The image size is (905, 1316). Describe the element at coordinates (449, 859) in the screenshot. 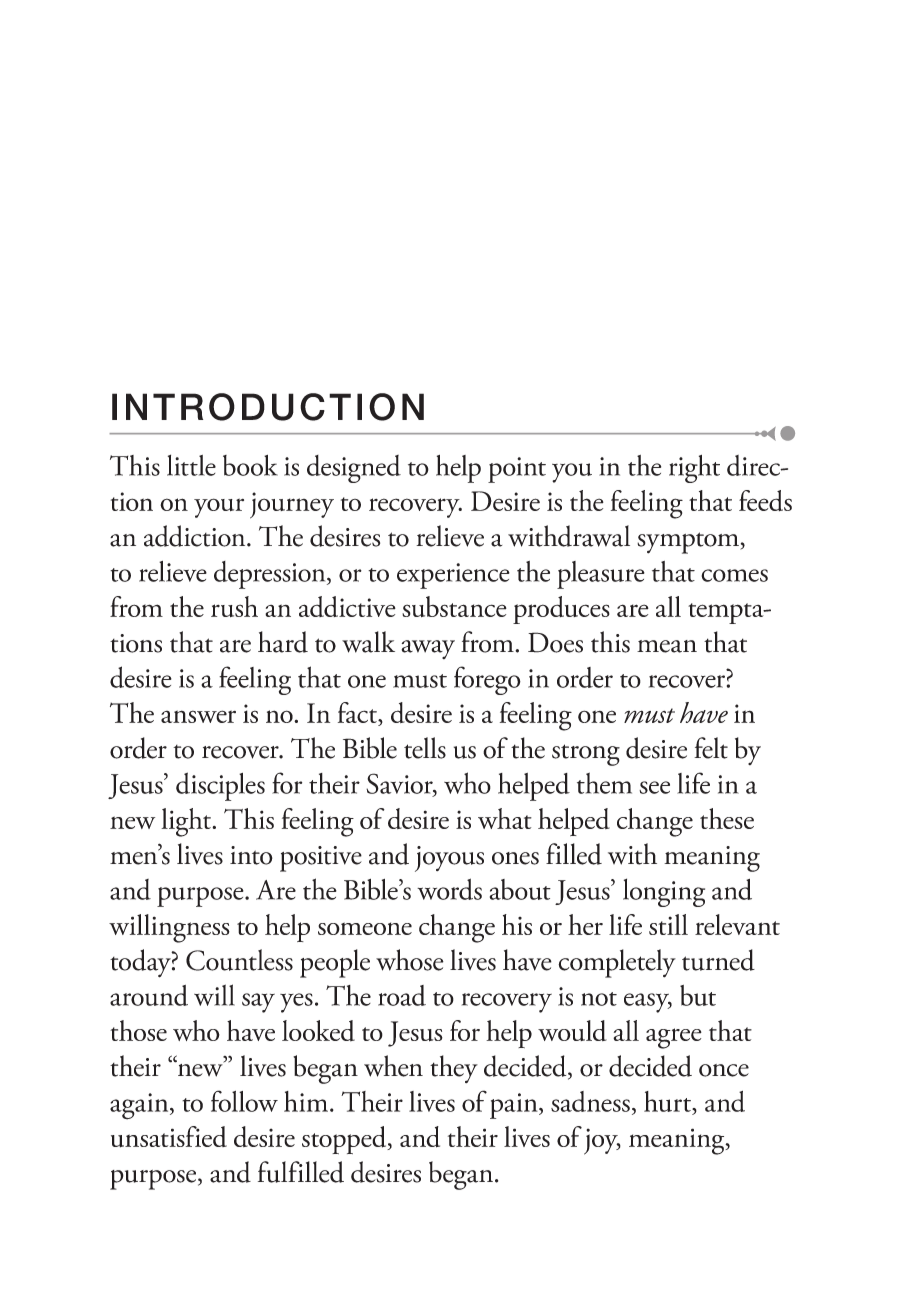

I see `joyous` at that location.
